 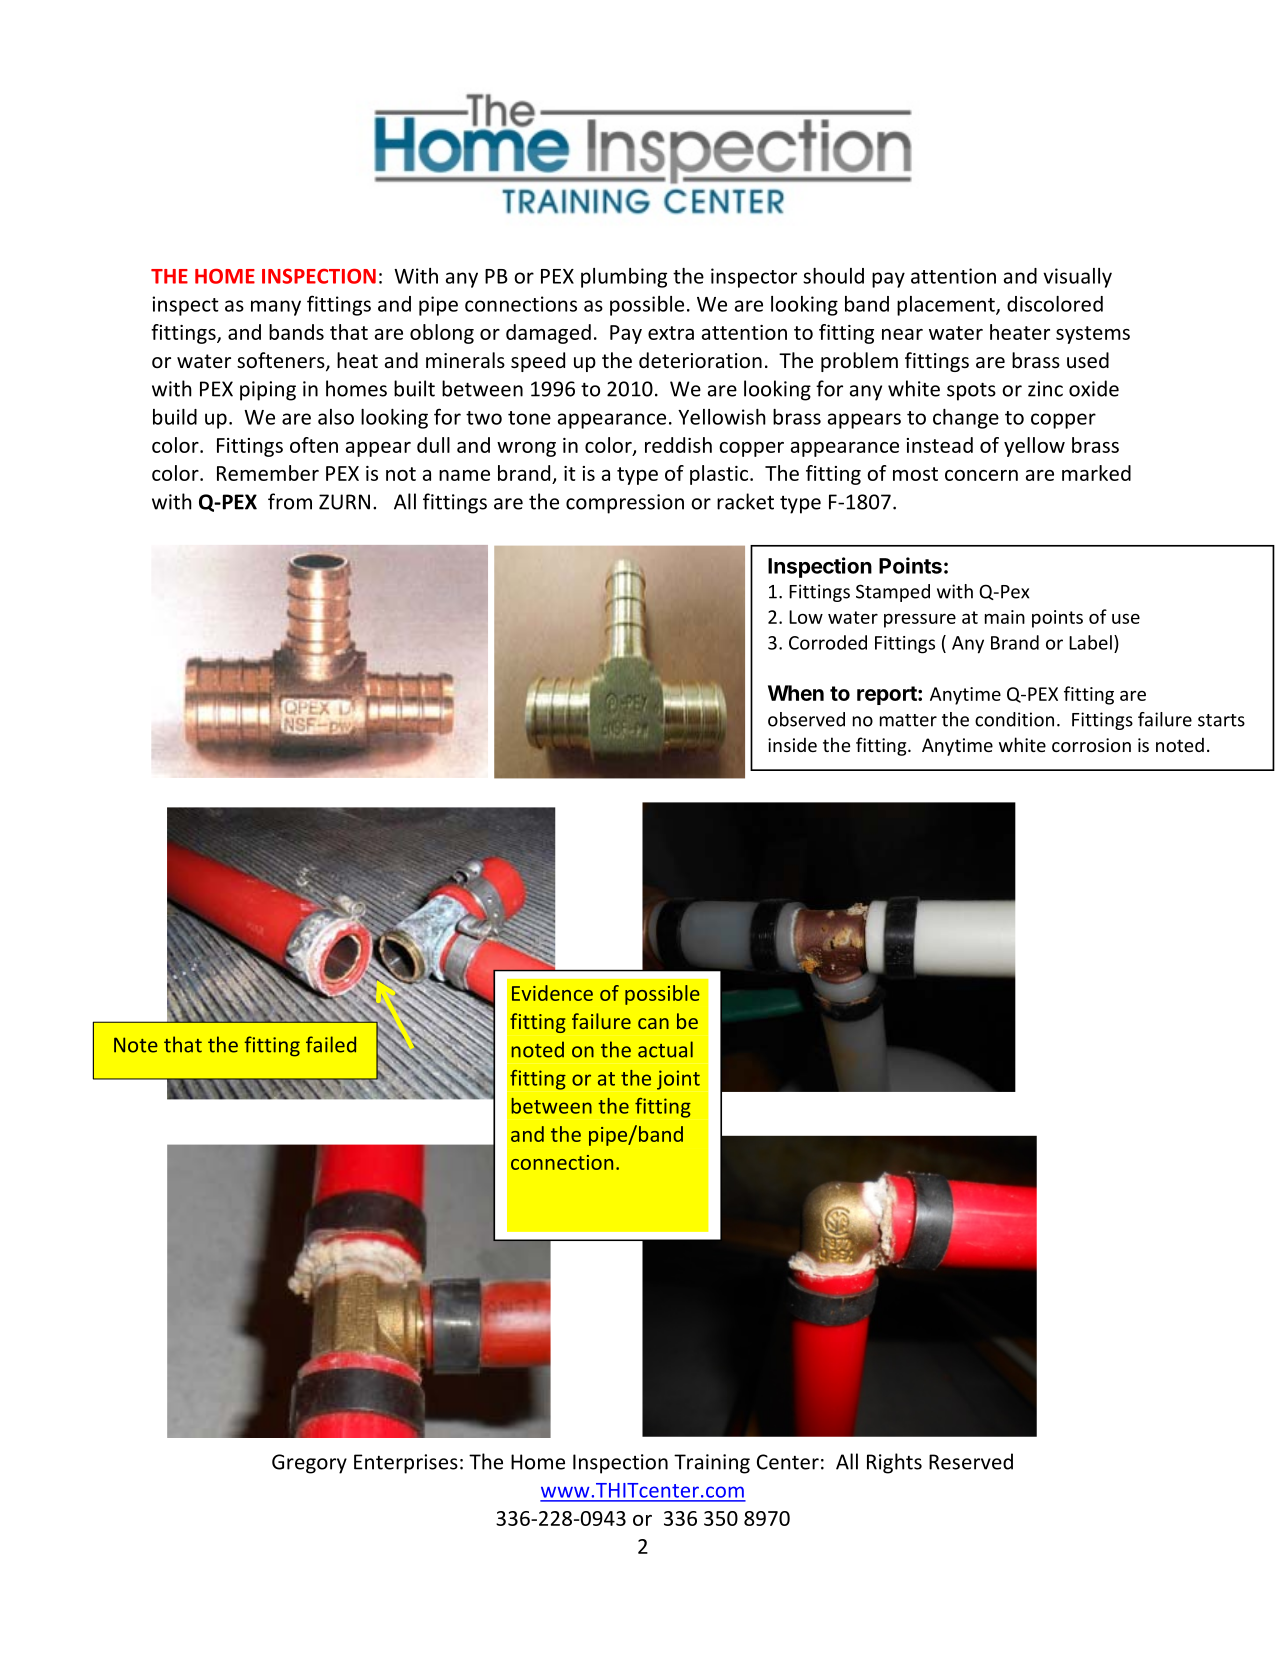 What do you see at coordinates (309, 1464) in the image?
I see `Gregory` at bounding box center [309, 1464].
